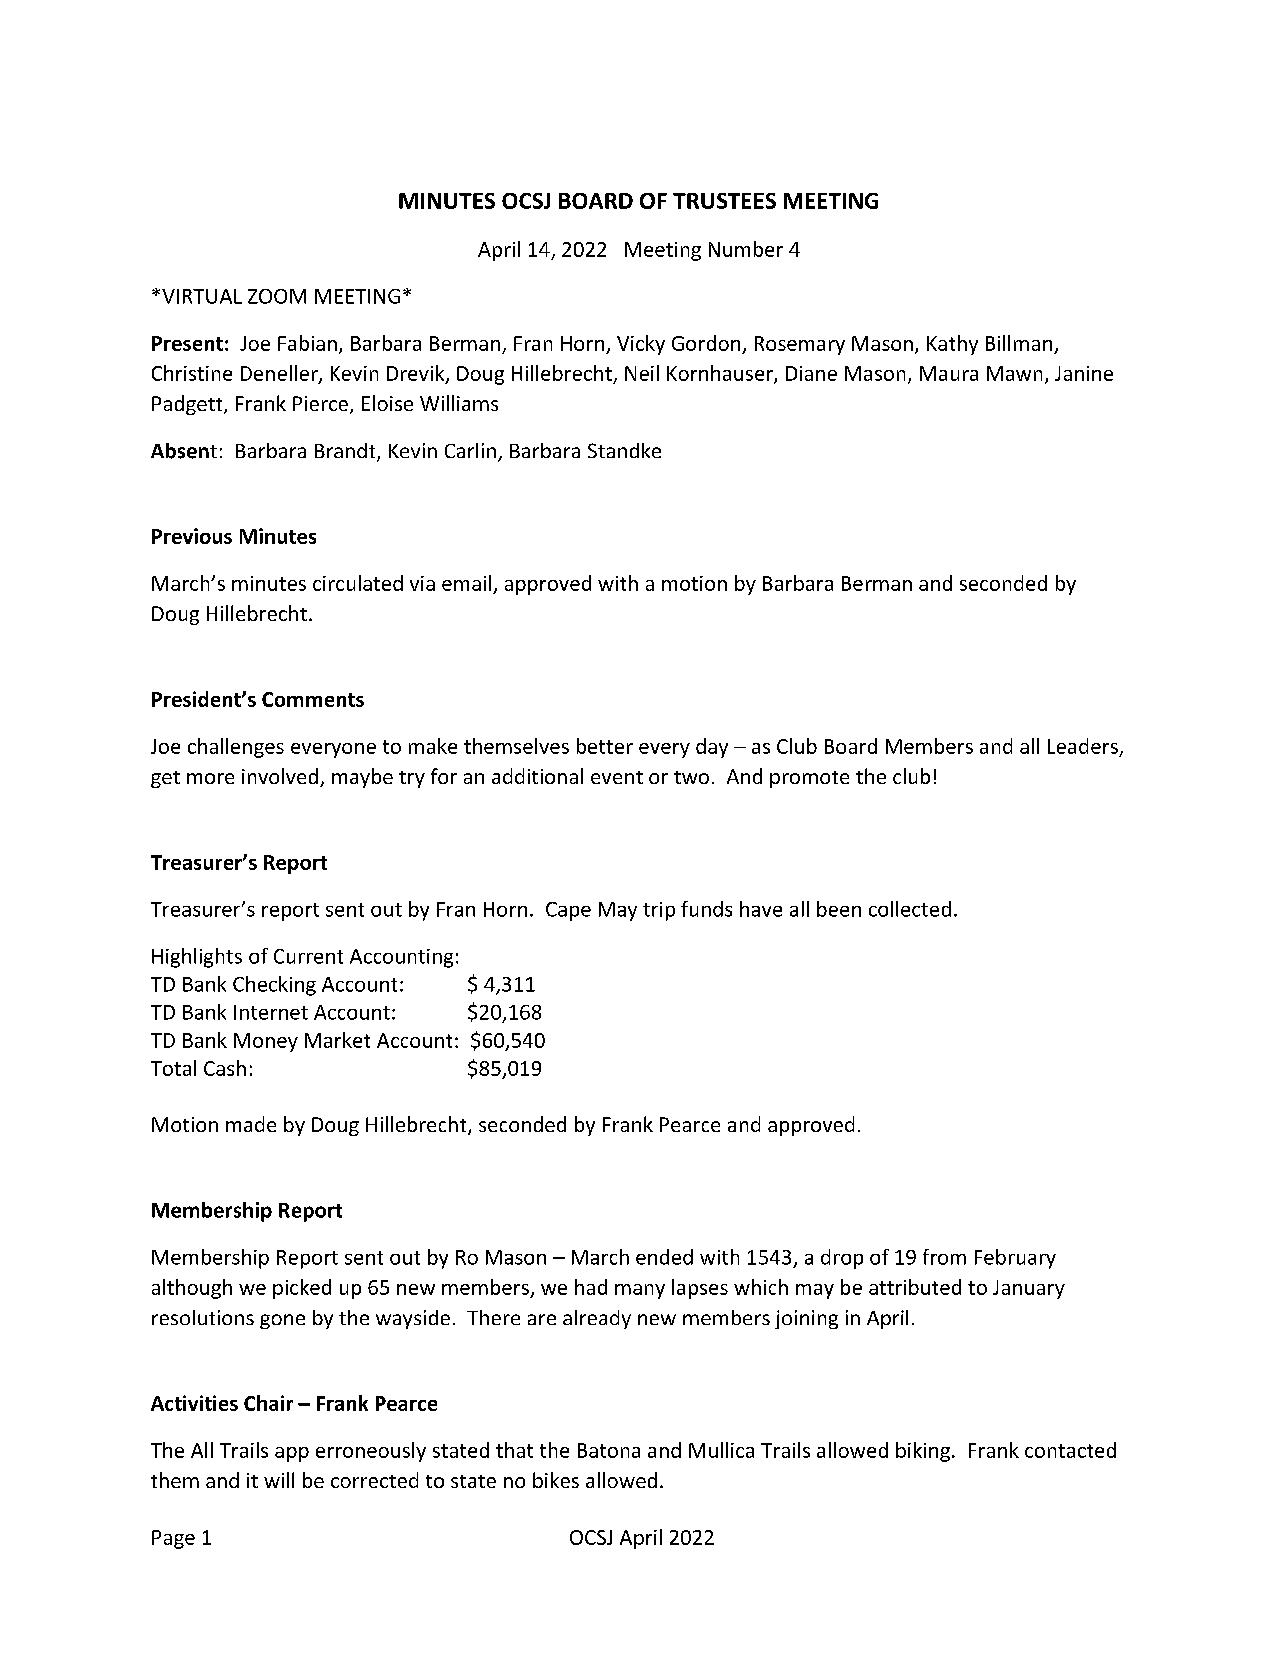 Image resolution: width=1278 pixels, height=1654 pixels. What do you see at coordinates (277, 296) in the document?
I see `ZOOM` at bounding box center [277, 296].
